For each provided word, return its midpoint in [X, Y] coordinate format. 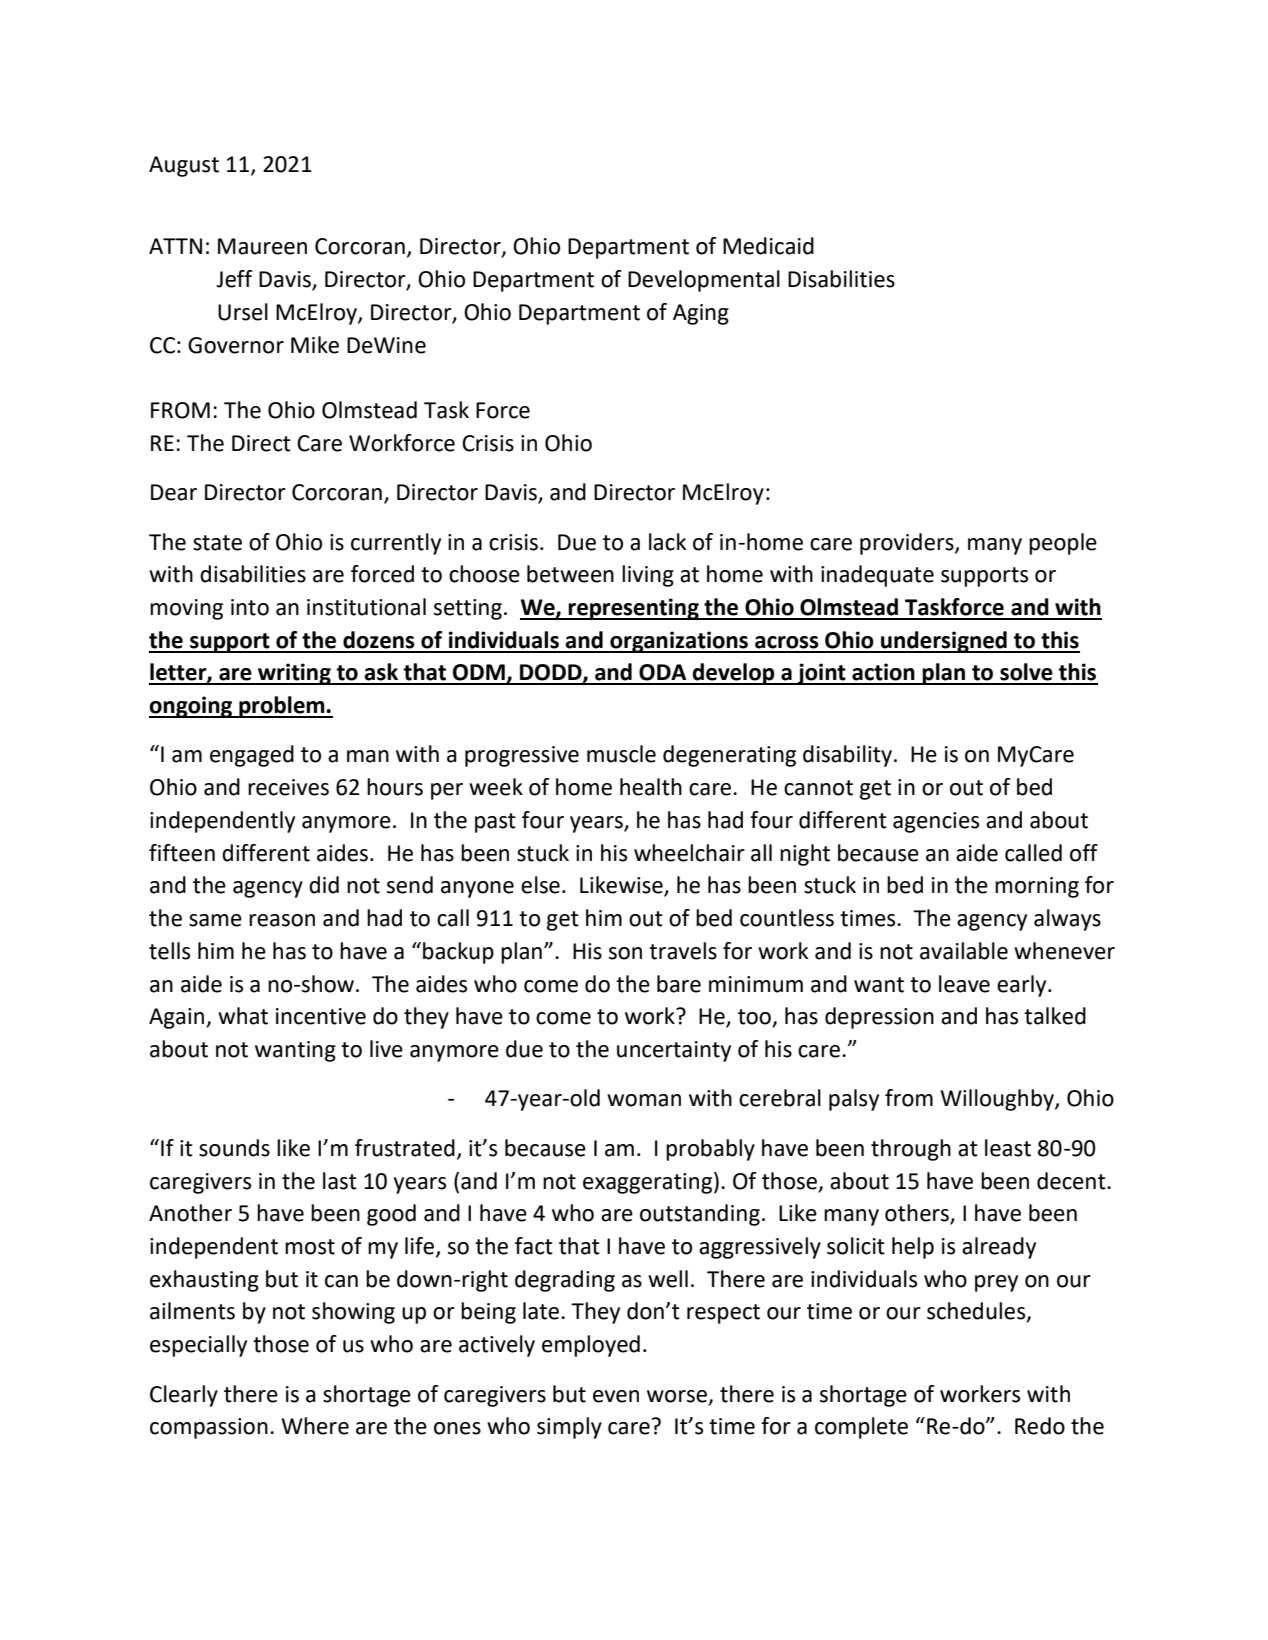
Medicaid [768, 246]
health [651, 787]
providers [908, 544]
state [217, 543]
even [616, 1396]
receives [288, 787]
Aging [701, 314]
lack [667, 542]
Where [315, 1426]
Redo [1040, 1426]
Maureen [262, 246]
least [1008, 1148]
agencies [936, 822]
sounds [234, 1148]
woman [644, 1100]
